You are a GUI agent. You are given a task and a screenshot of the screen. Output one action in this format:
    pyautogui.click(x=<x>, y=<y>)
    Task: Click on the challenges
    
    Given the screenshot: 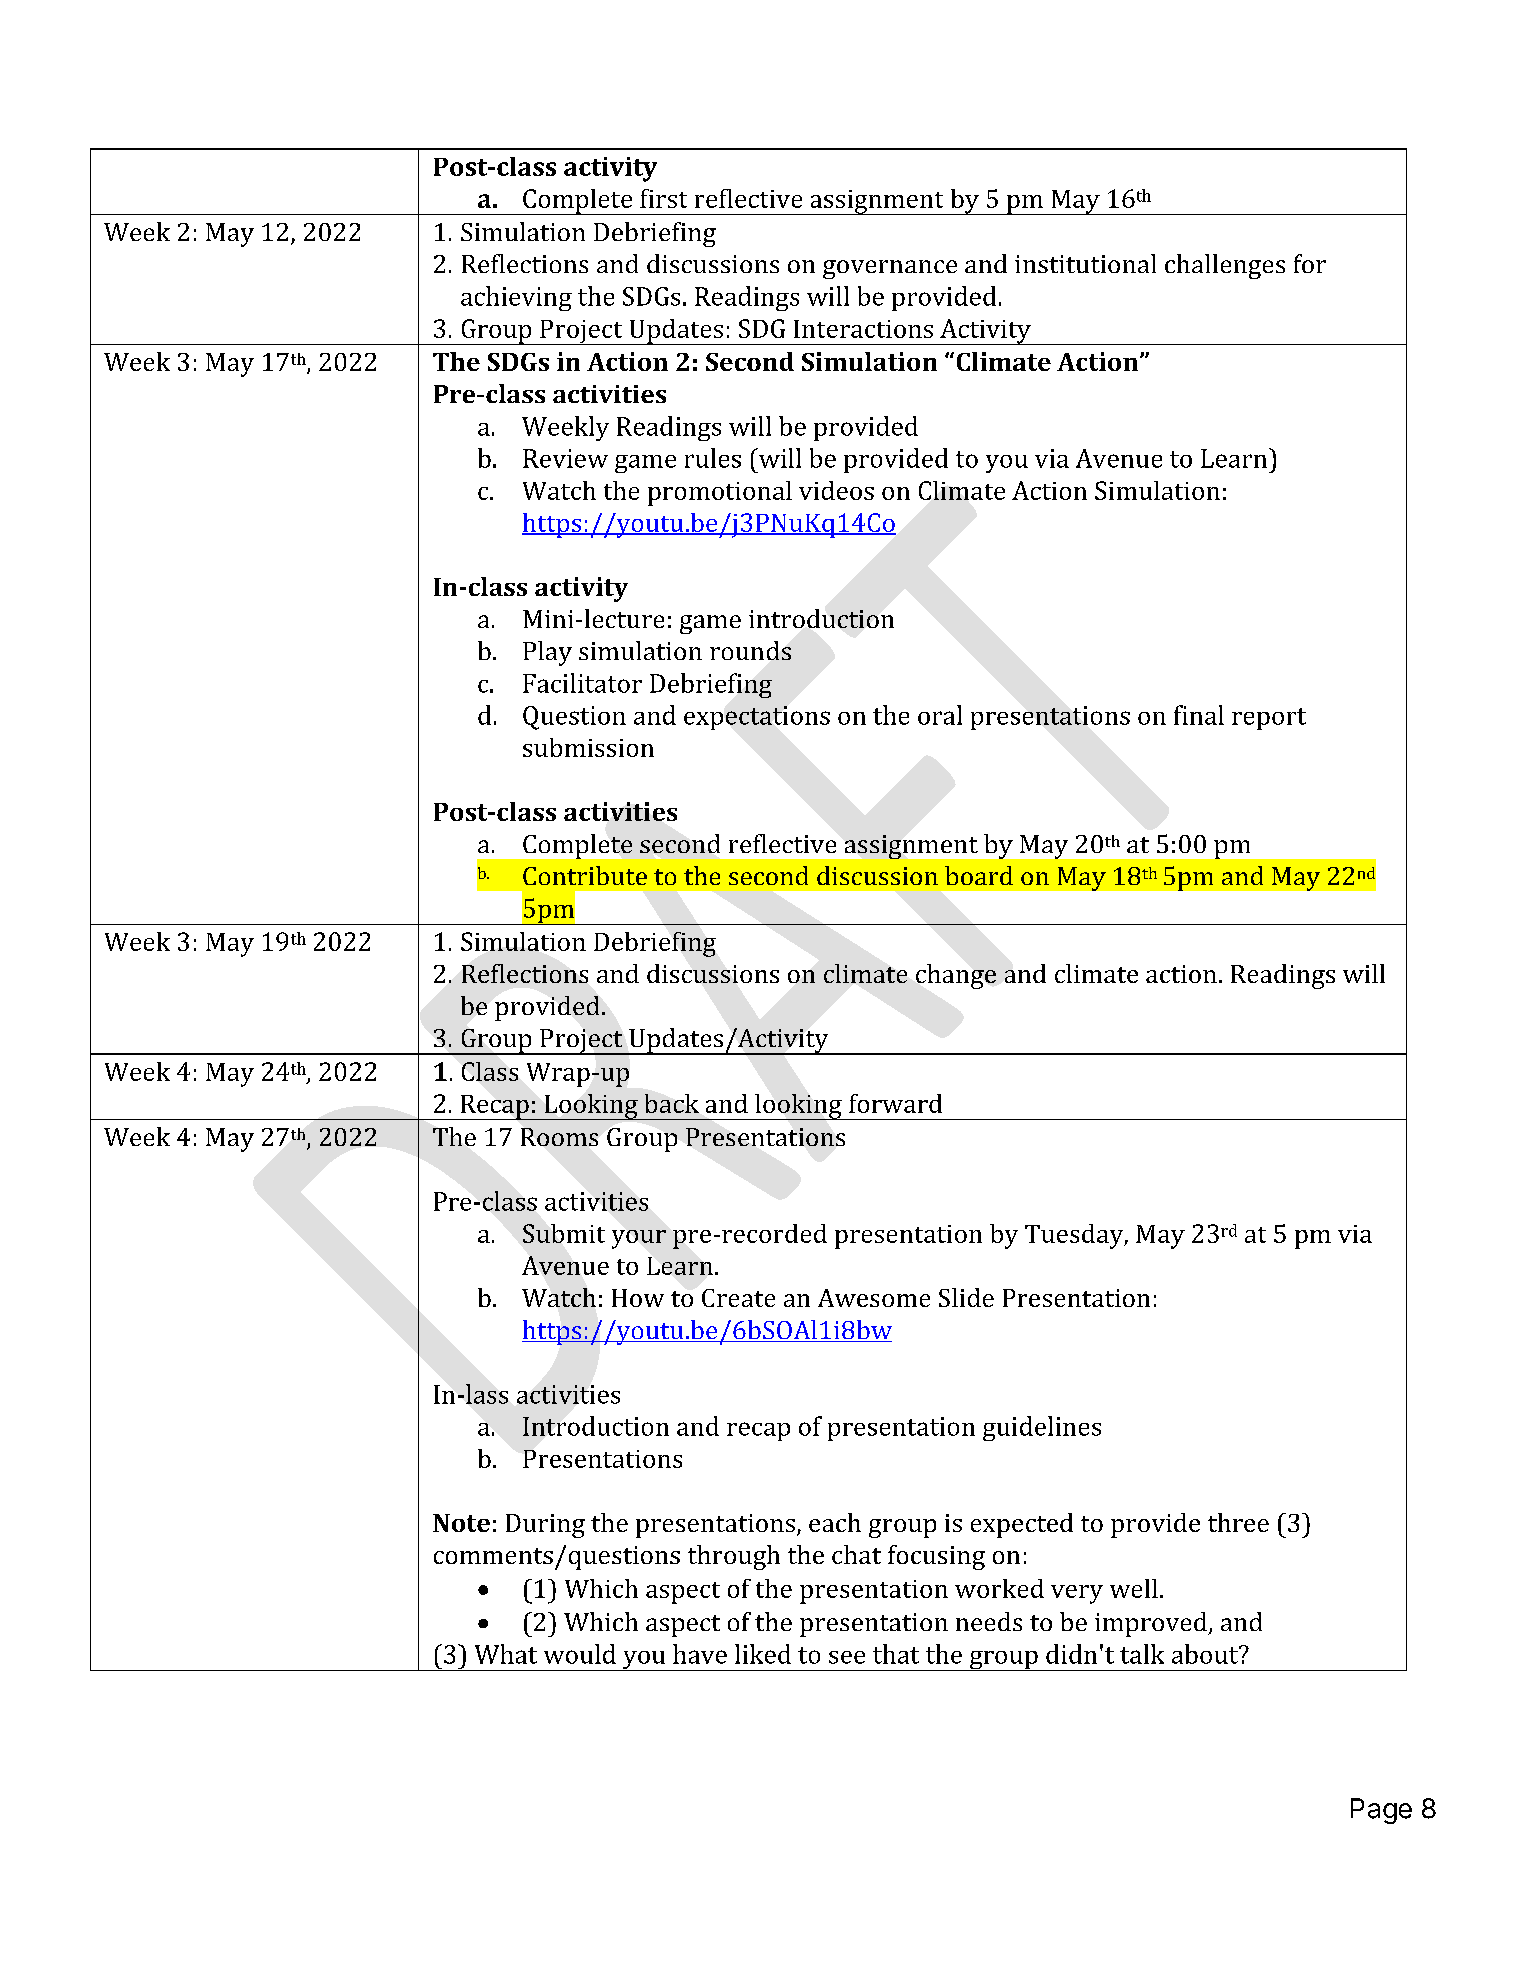 What is the action you would take?
    pyautogui.click(x=1225, y=266)
